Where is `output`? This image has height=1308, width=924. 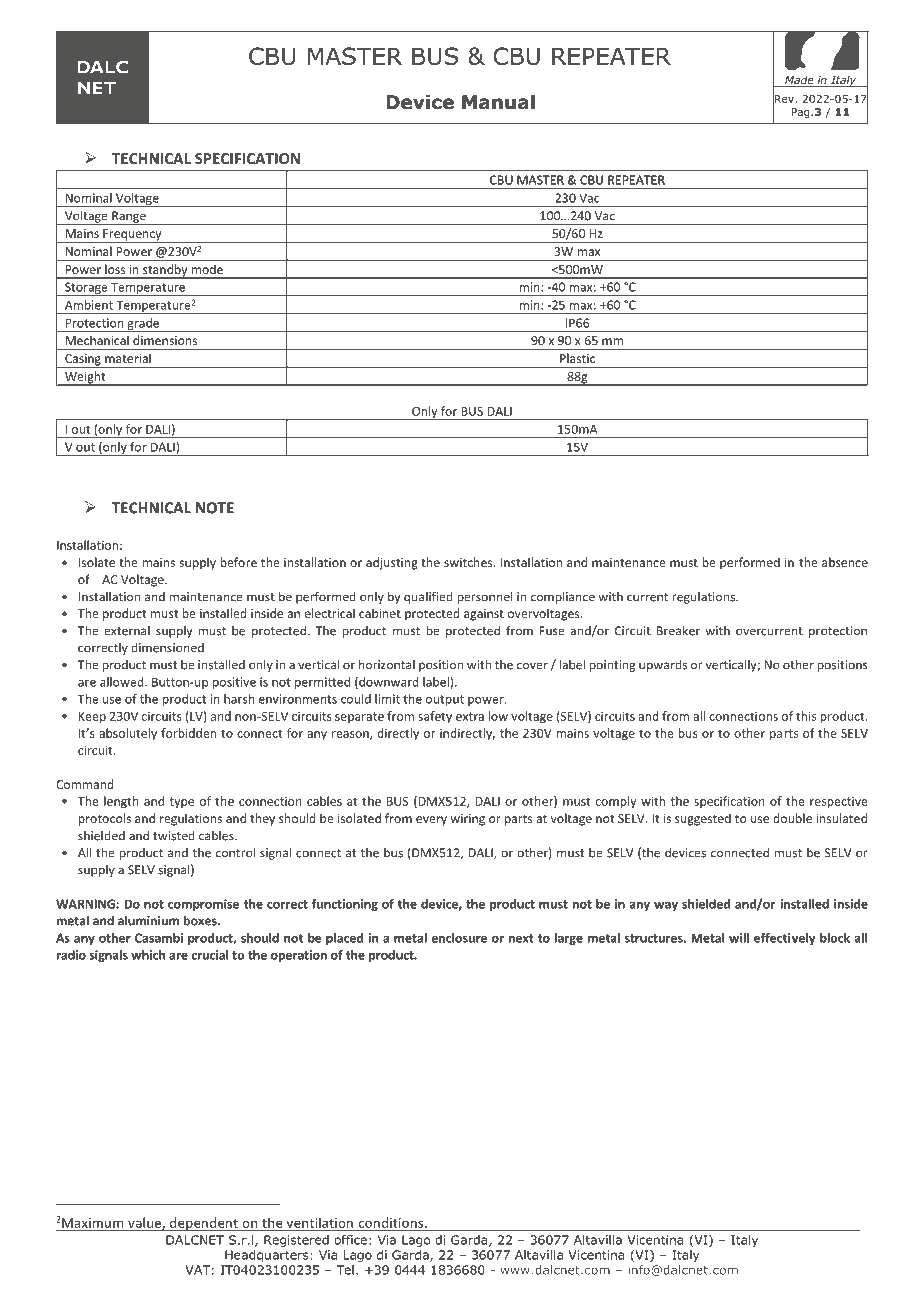 output is located at coordinates (445, 700).
